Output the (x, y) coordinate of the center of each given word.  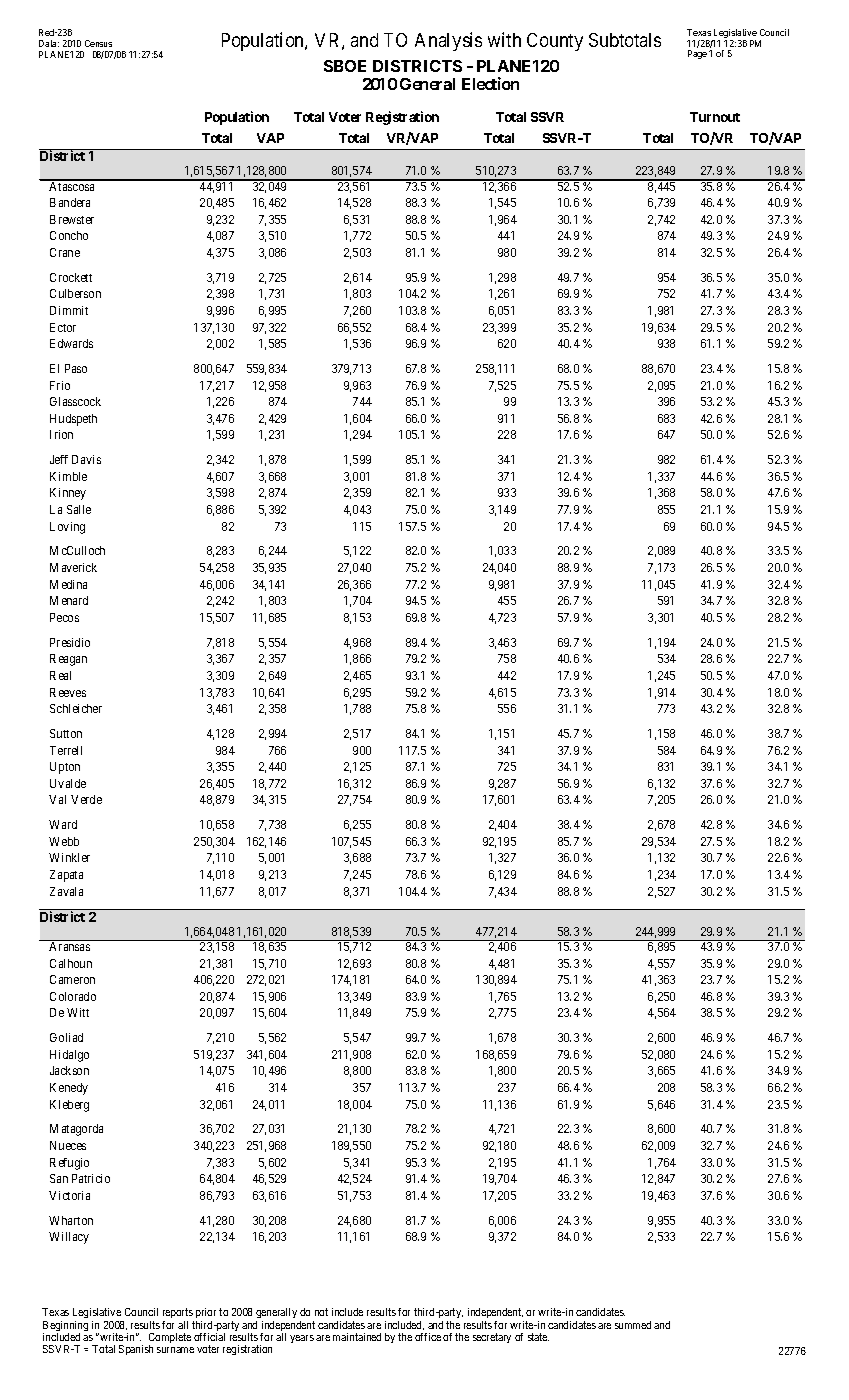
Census (98, 43)
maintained (357, 1337)
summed (633, 1325)
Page (697, 54)
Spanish (136, 1350)
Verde (86, 799)
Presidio (70, 642)
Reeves (68, 692)
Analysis (448, 41)
